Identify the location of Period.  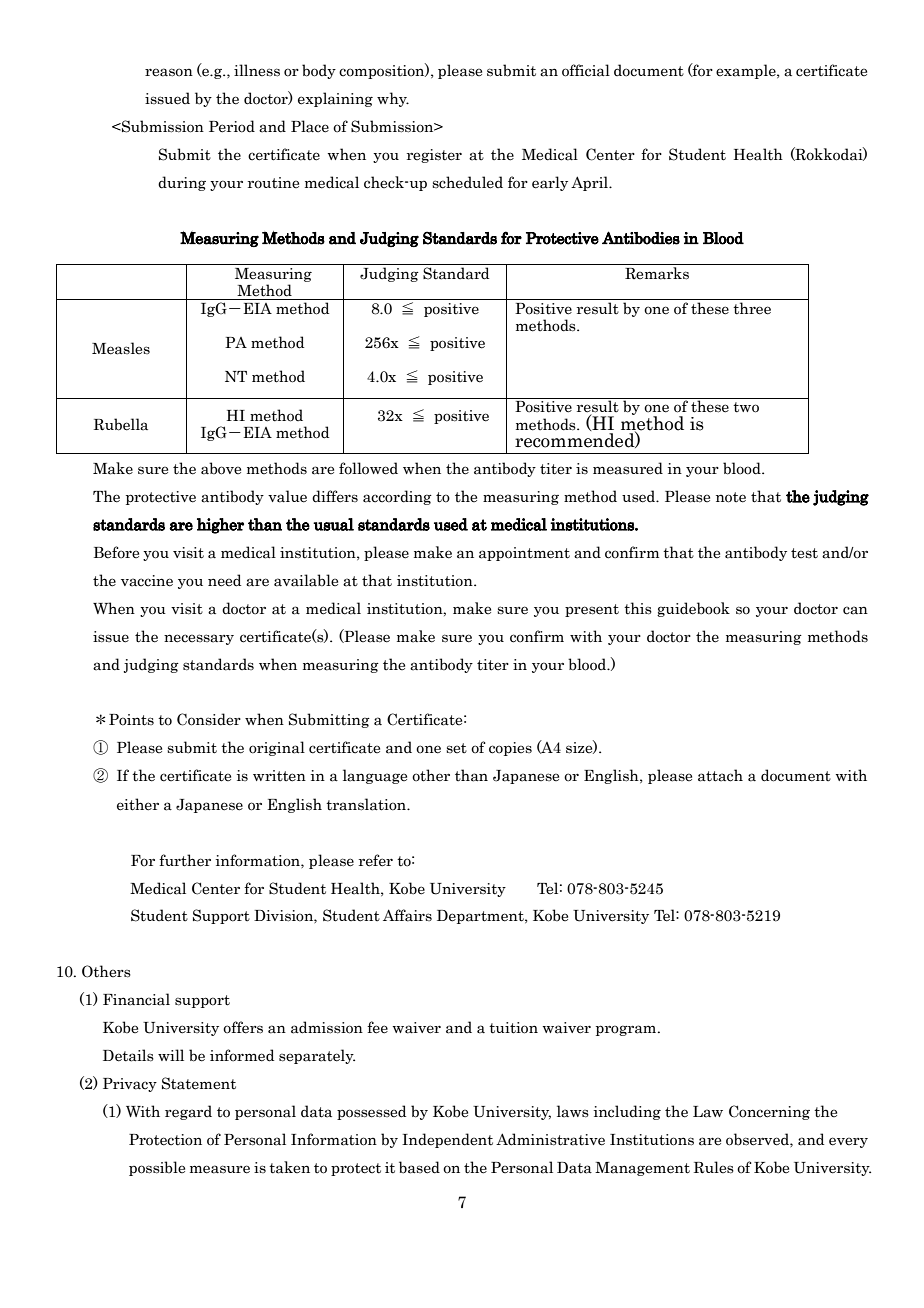
(232, 126).
